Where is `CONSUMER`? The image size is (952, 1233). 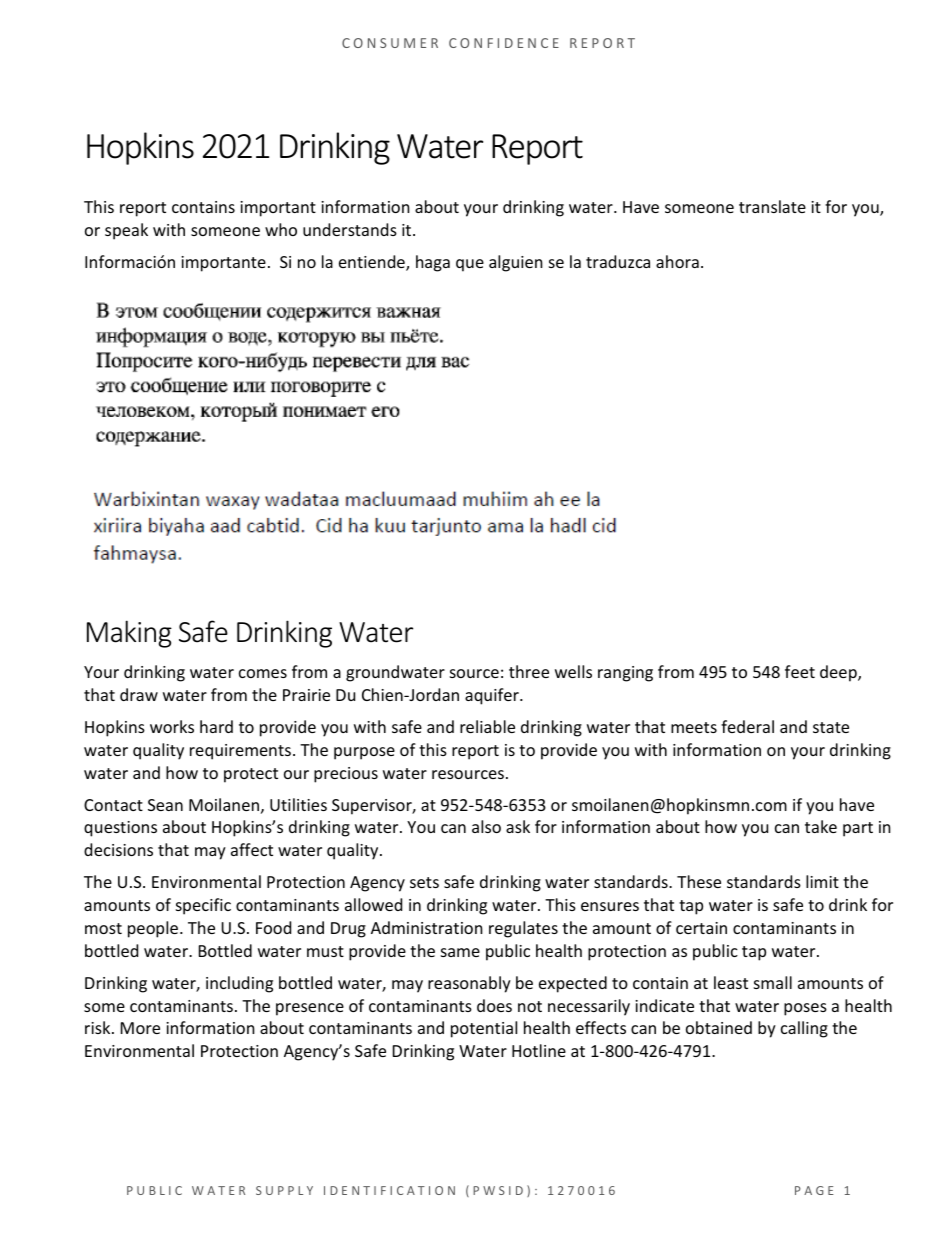
CONSUMER is located at coordinates (390, 43).
